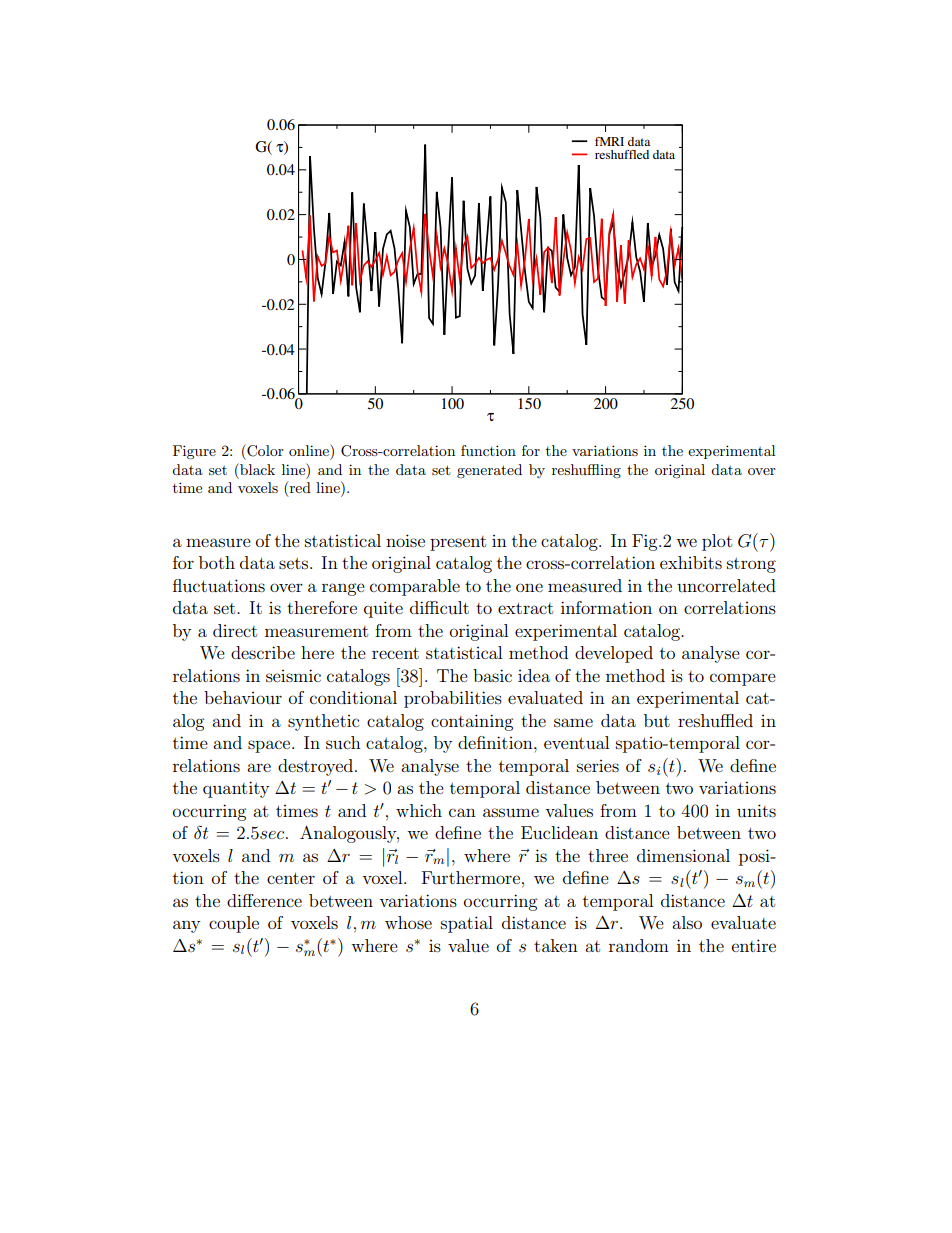 Image resolution: width=952 pixels, height=1233 pixels. Describe the element at coordinates (234, 924) in the image. I see `couple` at that location.
